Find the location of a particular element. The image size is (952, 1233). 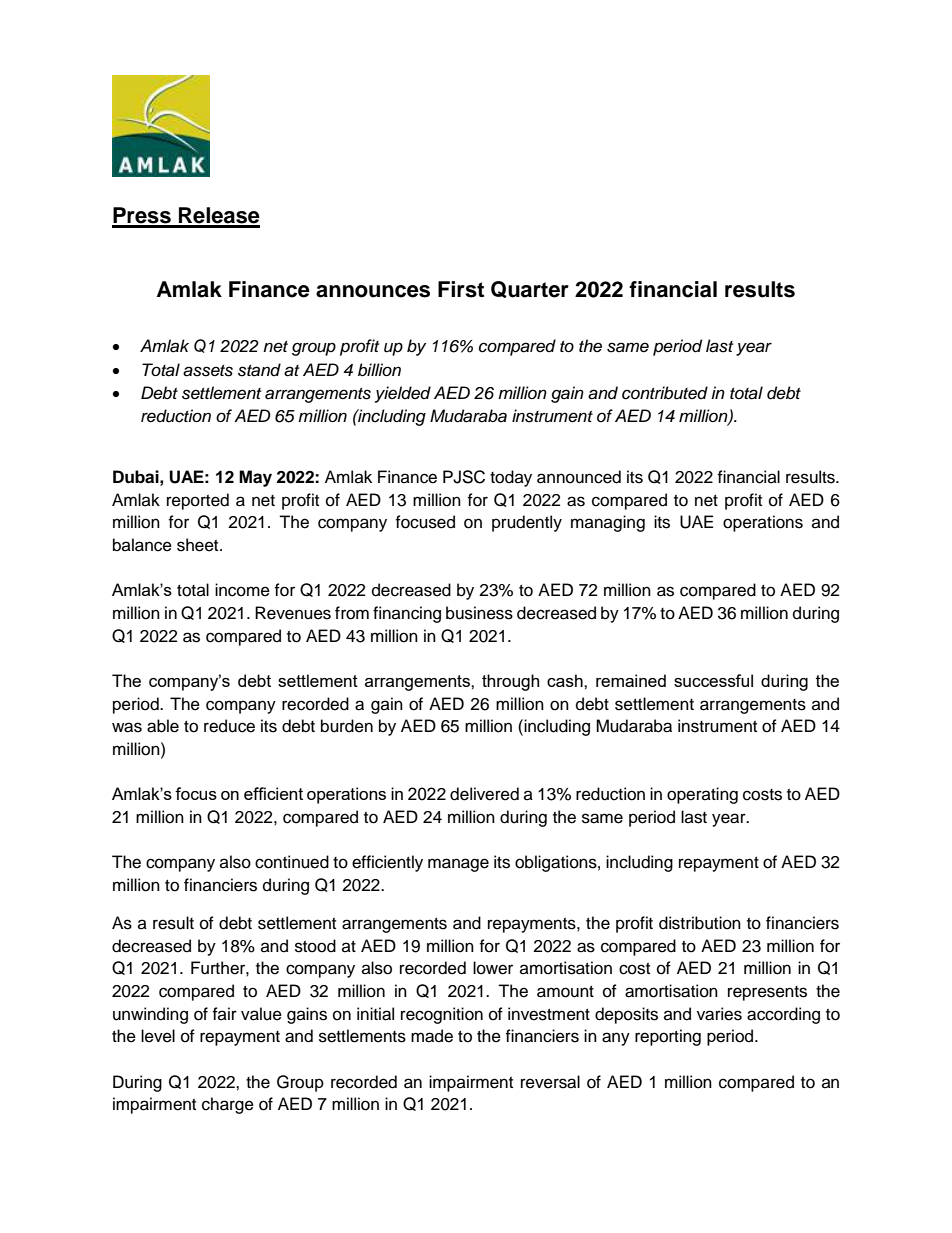

delivered is located at coordinates (484, 794).
